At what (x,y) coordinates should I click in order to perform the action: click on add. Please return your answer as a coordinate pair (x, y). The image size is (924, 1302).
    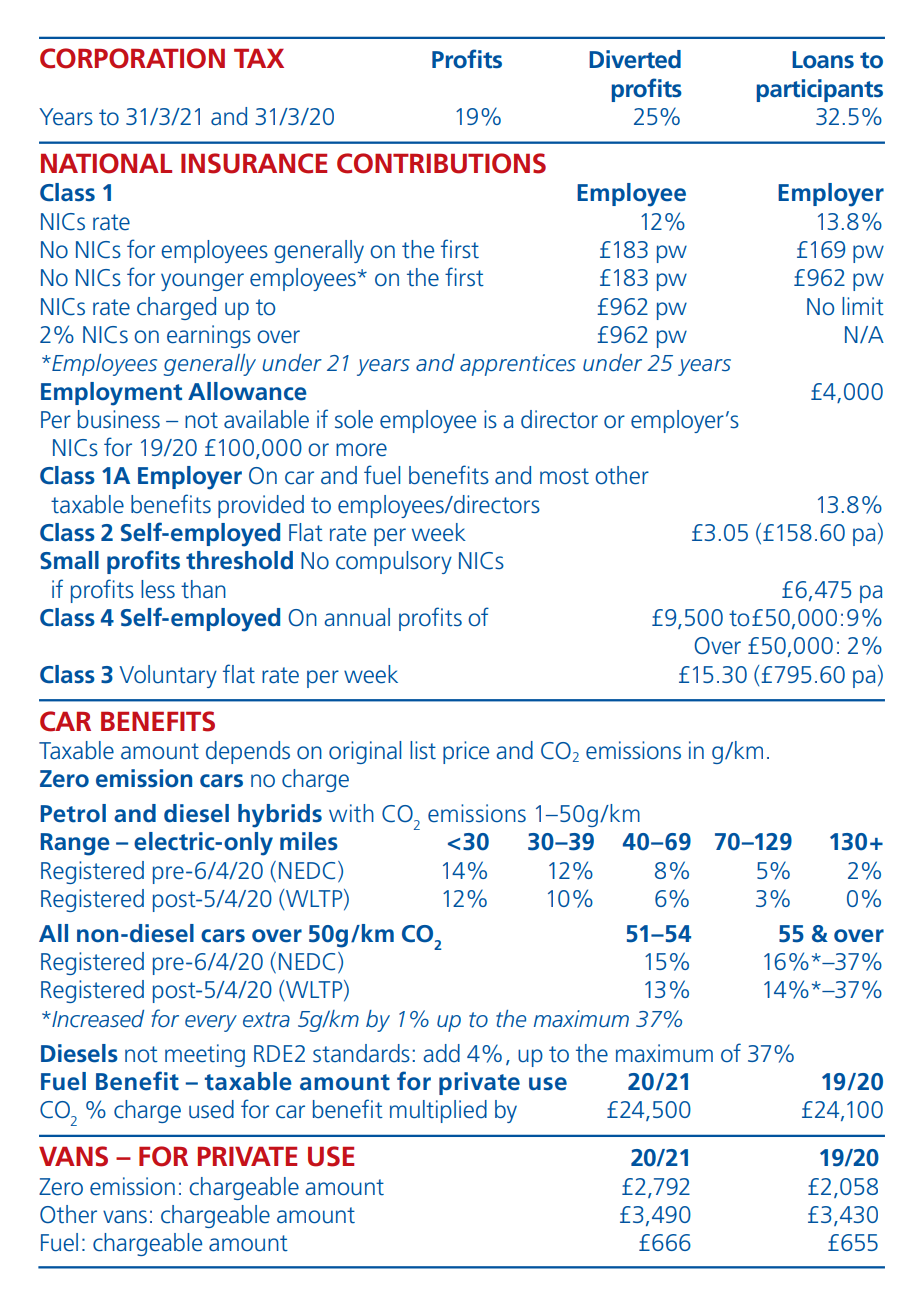
    Looking at the image, I should click on (441, 1053).
